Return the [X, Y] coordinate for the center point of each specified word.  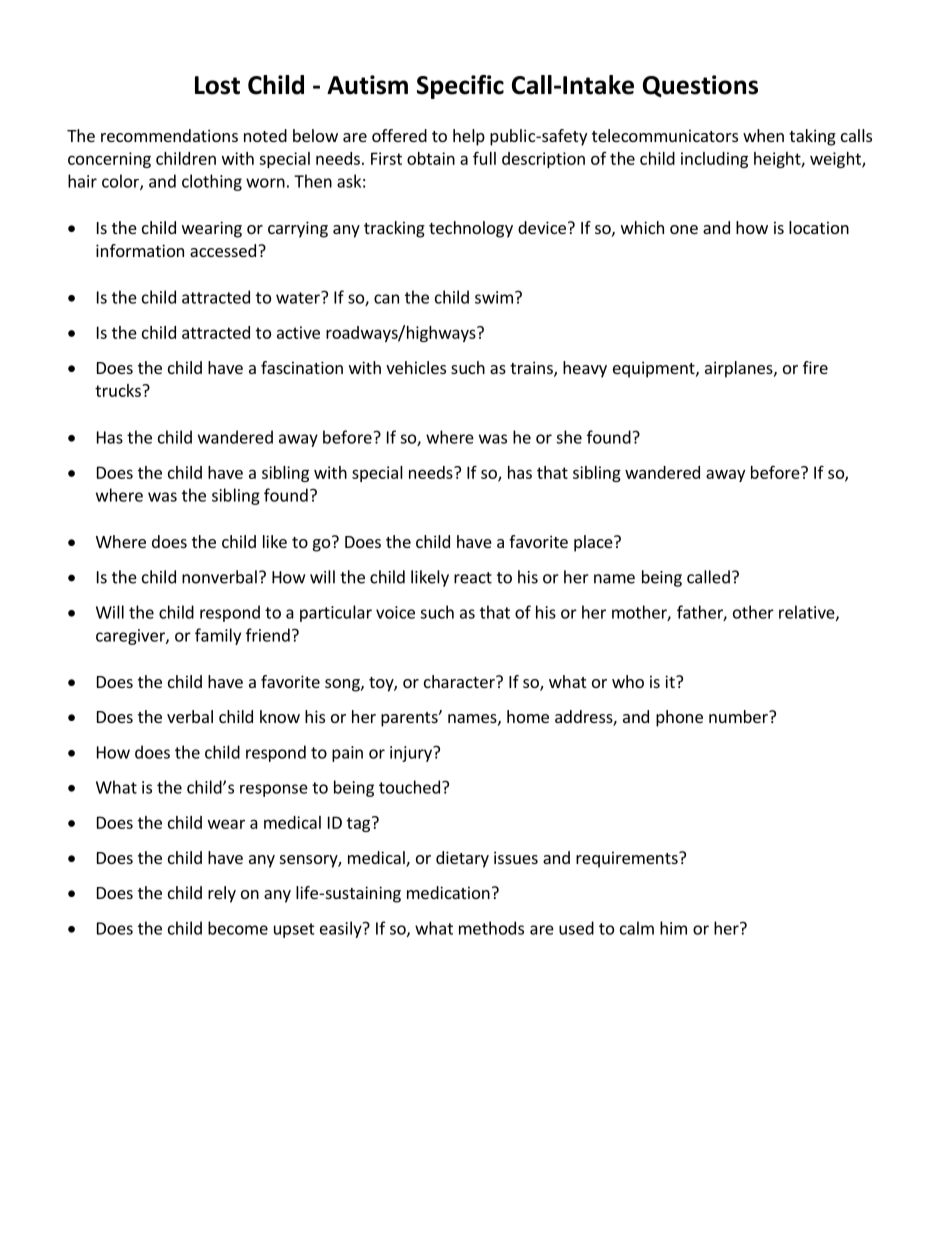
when [763, 135]
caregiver [131, 637]
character [460, 681]
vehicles [416, 367]
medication [448, 892]
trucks [119, 390]
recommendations [169, 135]
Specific [460, 87]
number [739, 716]
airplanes [740, 369]
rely [222, 894]
